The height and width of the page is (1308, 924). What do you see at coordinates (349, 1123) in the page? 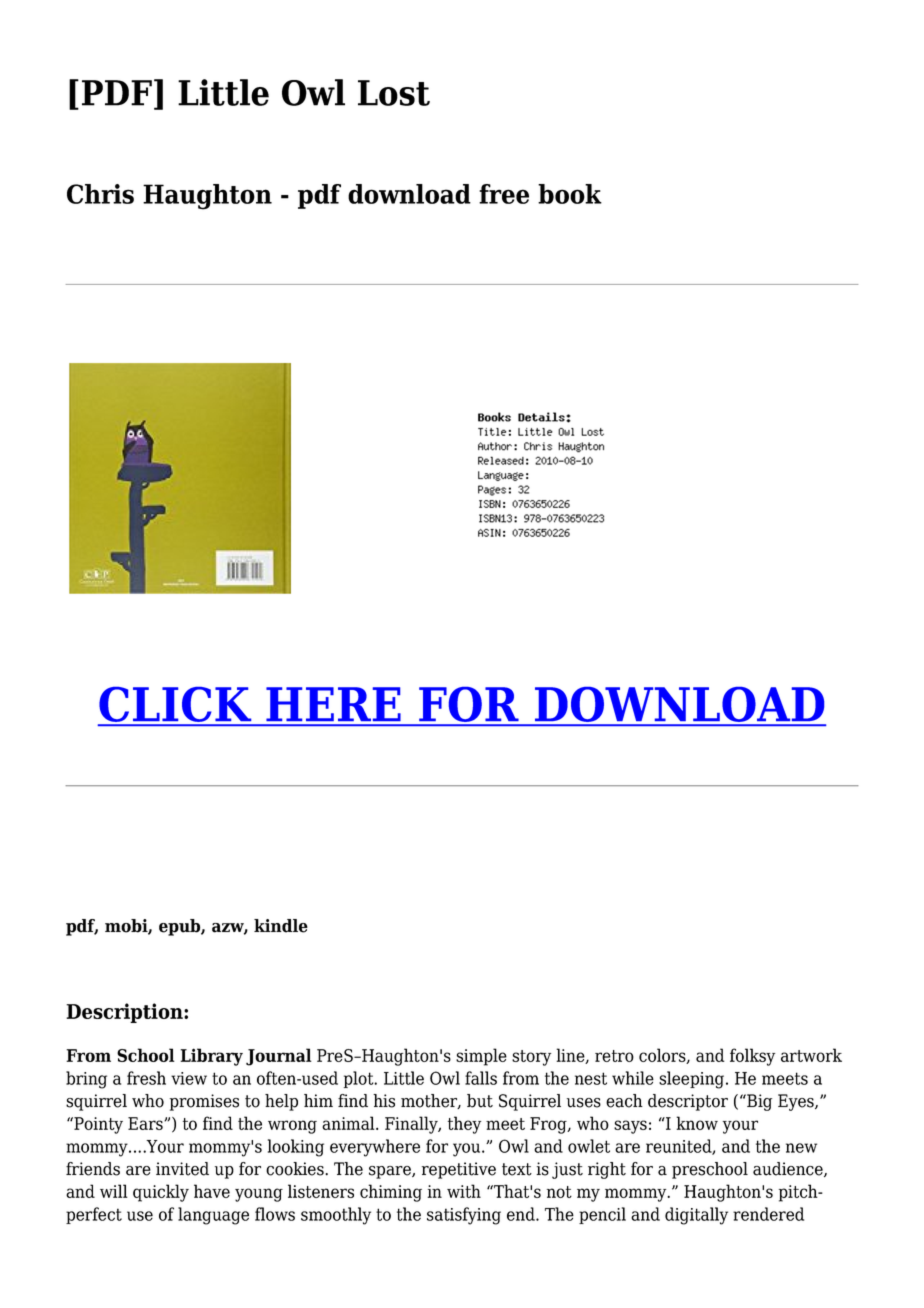
I see `animal` at bounding box center [349, 1123].
